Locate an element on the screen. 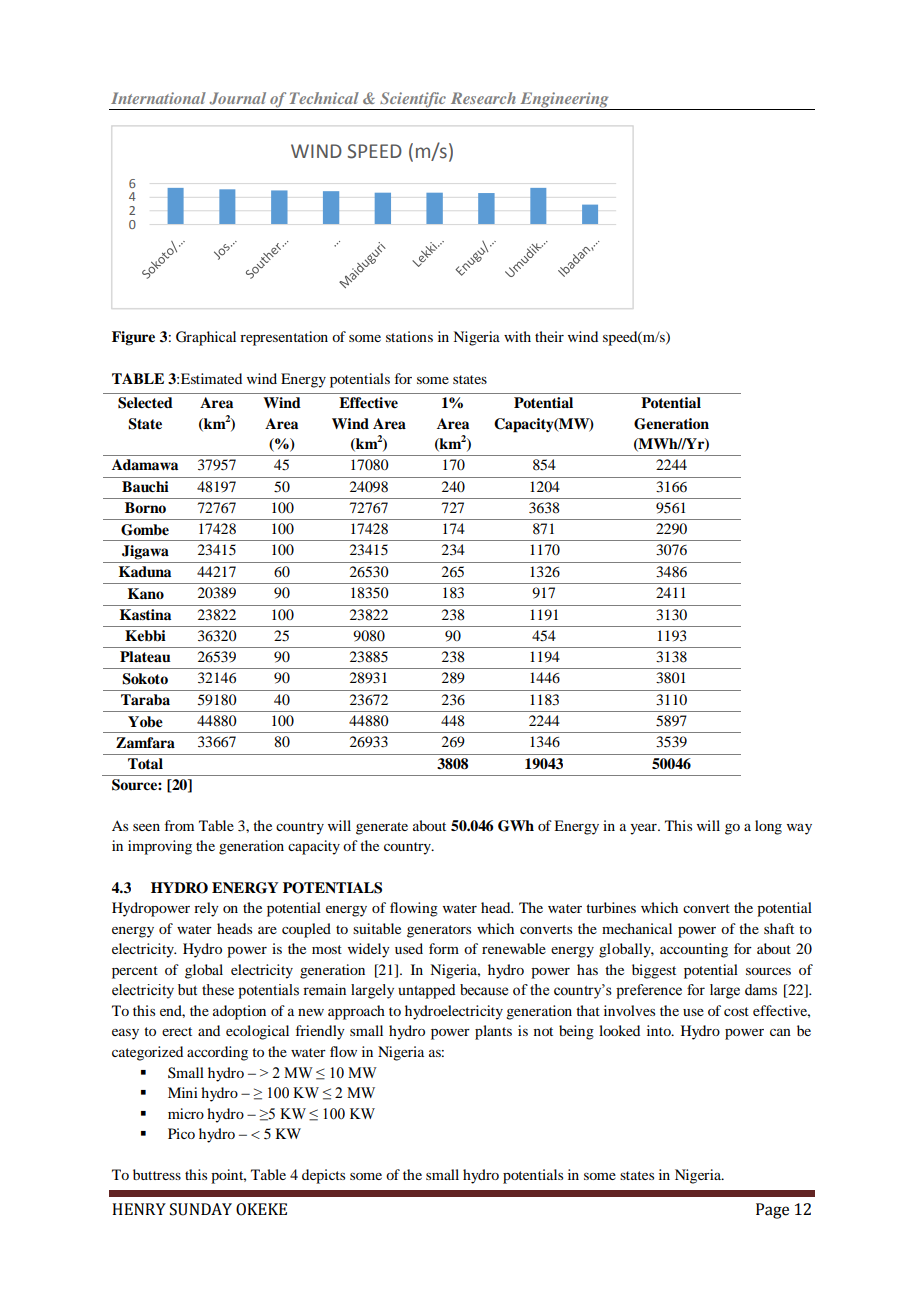 This screenshot has height=1307, width=924. SUNDAY is located at coordinates (201, 1209).
